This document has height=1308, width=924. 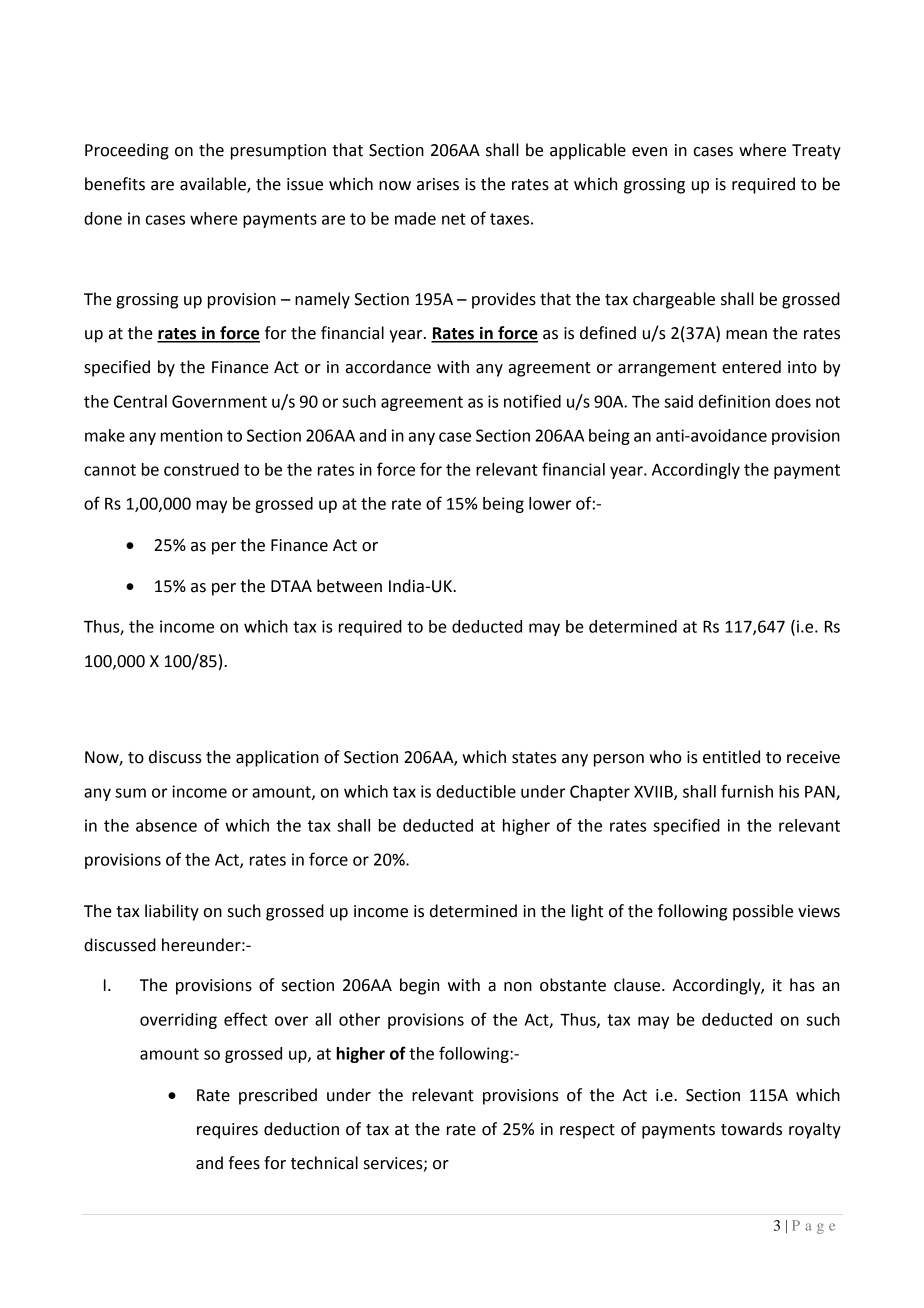 I want to click on mention, so click(x=191, y=435).
